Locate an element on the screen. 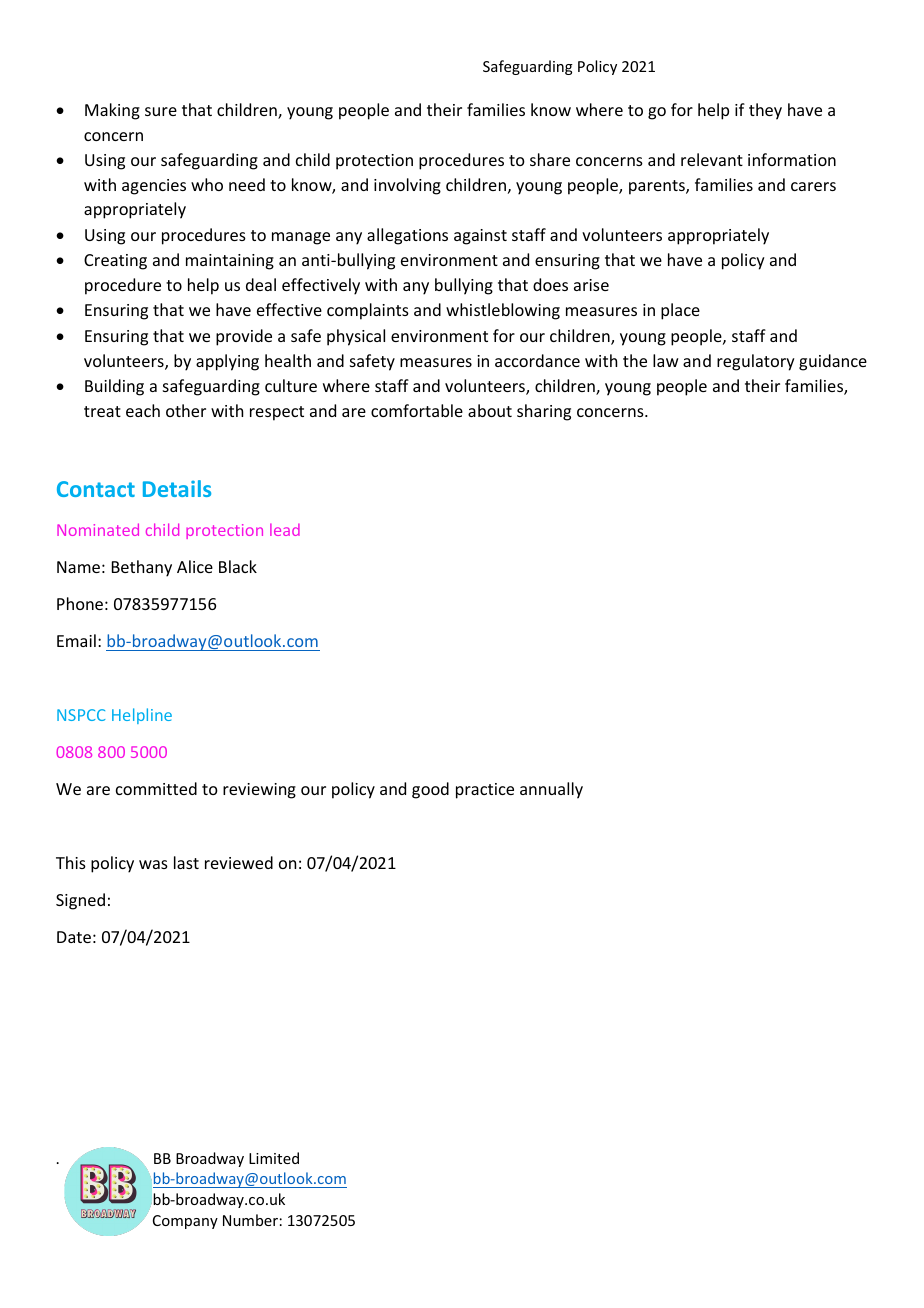  involving is located at coordinates (407, 186).
